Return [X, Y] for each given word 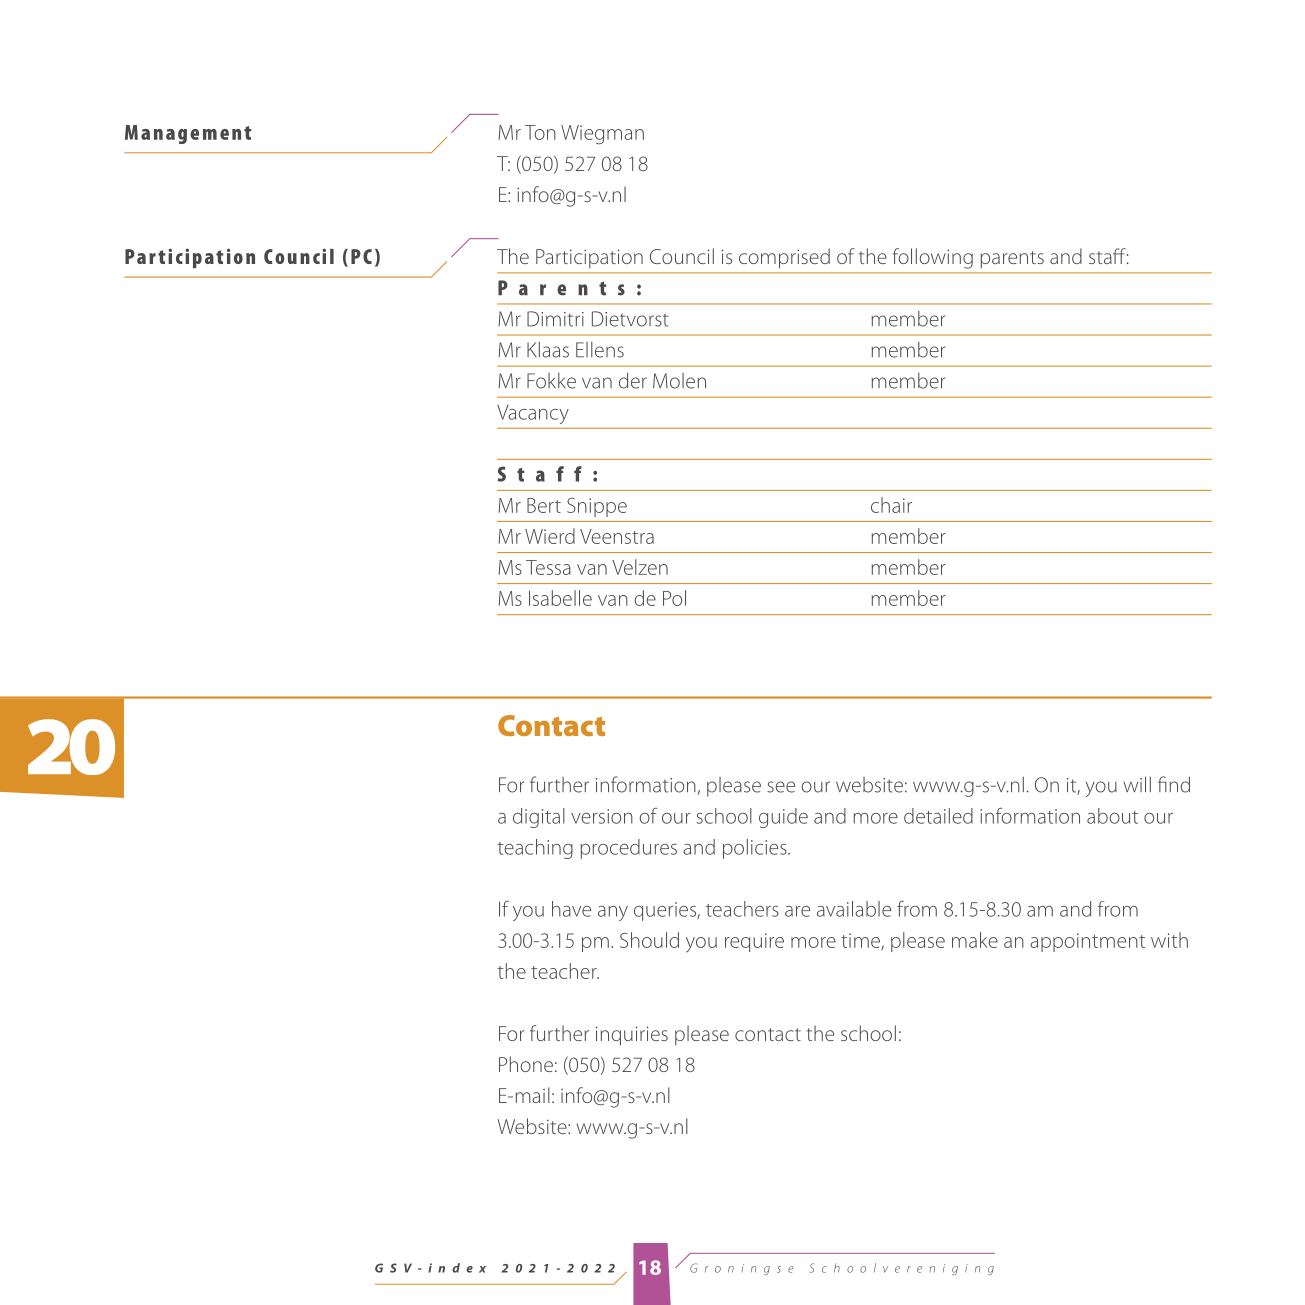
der [633, 380]
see [781, 787]
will [1137, 784]
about [1112, 816]
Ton [540, 132]
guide [783, 818]
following [933, 258]
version [602, 816]
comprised [784, 258]
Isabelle [560, 598]
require [754, 942]
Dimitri [555, 319]
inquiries [632, 1036]
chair [891, 505]
